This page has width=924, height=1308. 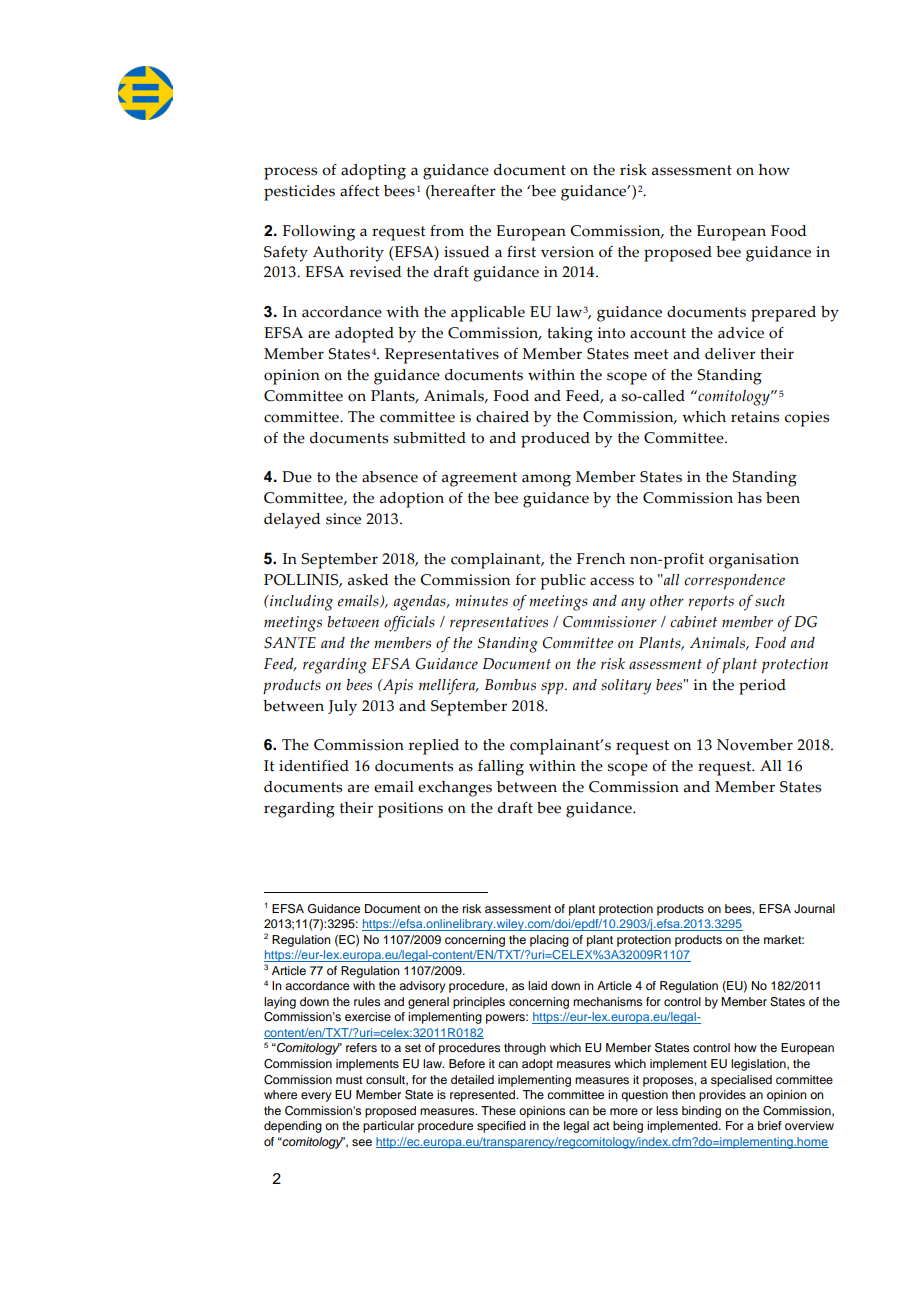 I want to click on brief, so click(x=770, y=1125).
